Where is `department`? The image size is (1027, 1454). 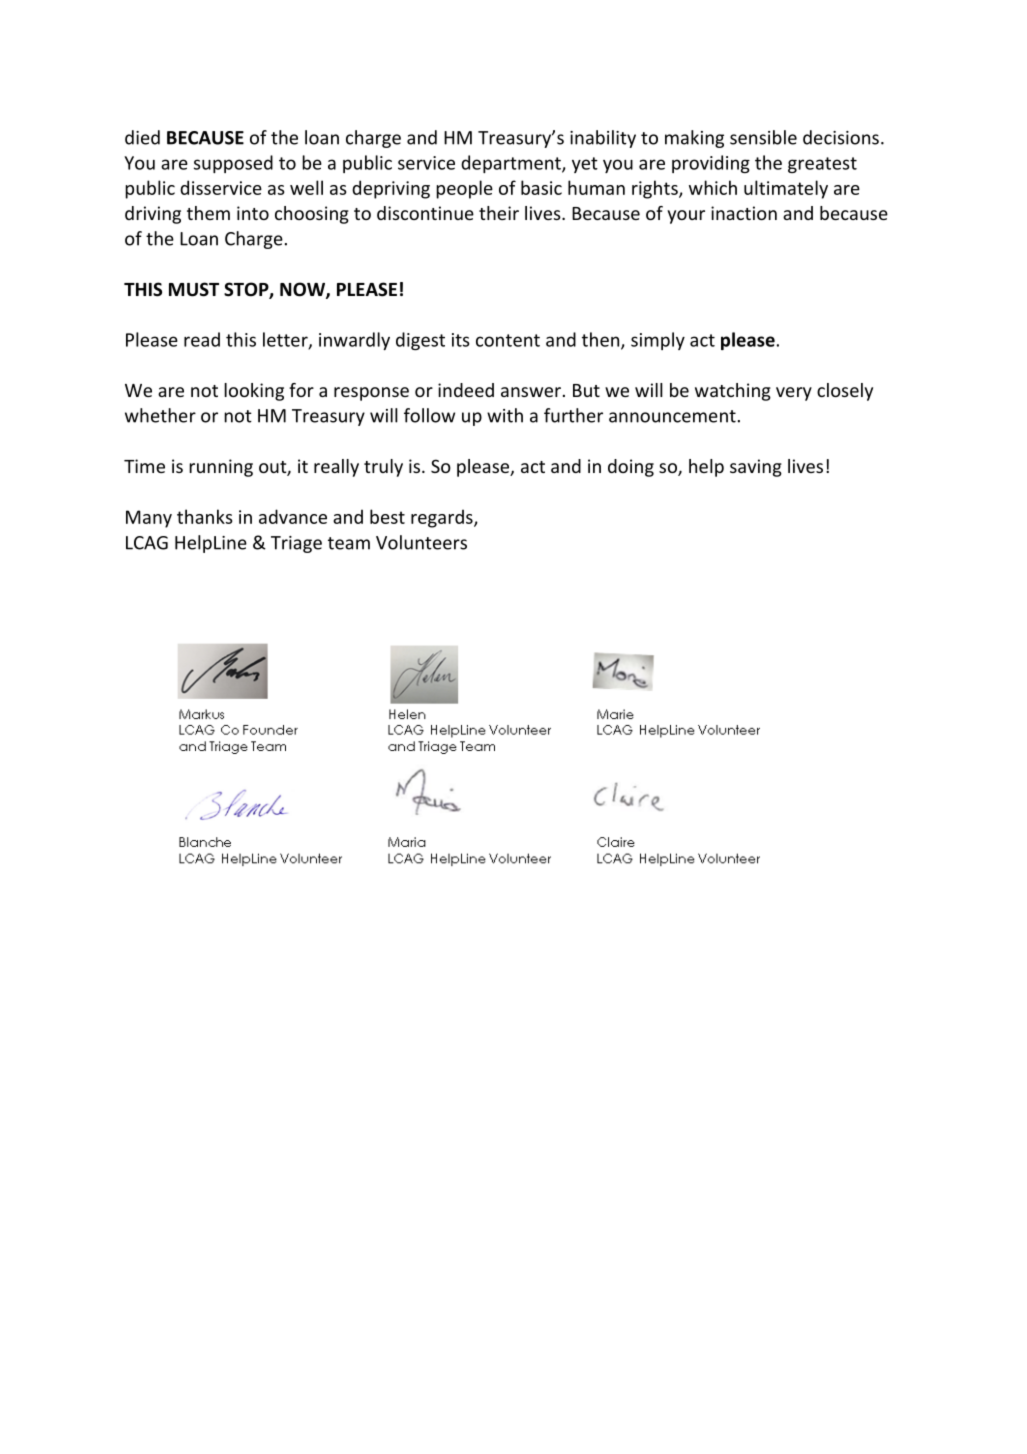
department is located at coordinates (512, 164).
